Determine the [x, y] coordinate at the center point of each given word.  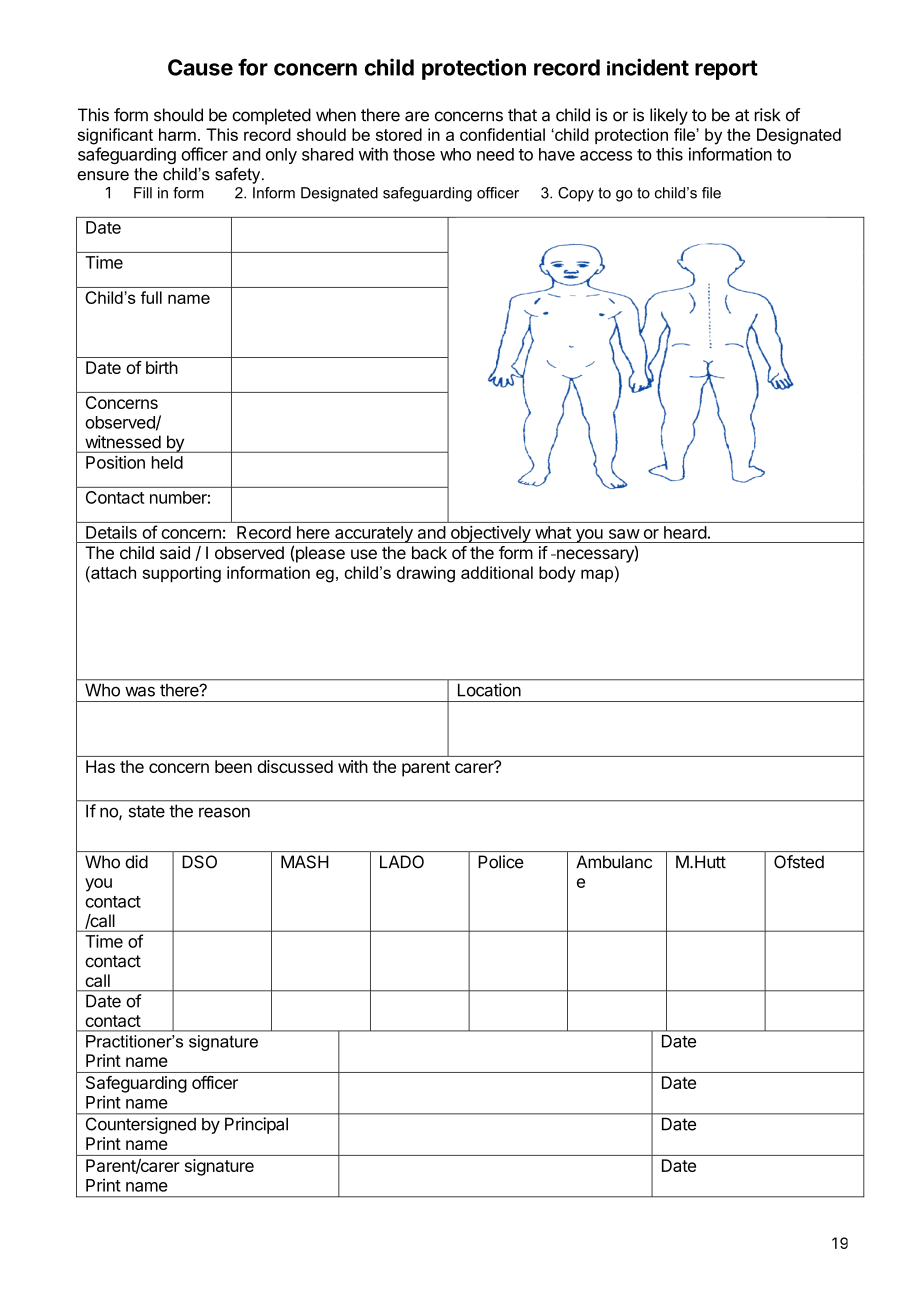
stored [399, 134]
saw [624, 534]
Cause [200, 67]
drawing [426, 574]
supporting [181, 574]
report [726, 70]
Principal [256, 1125]
